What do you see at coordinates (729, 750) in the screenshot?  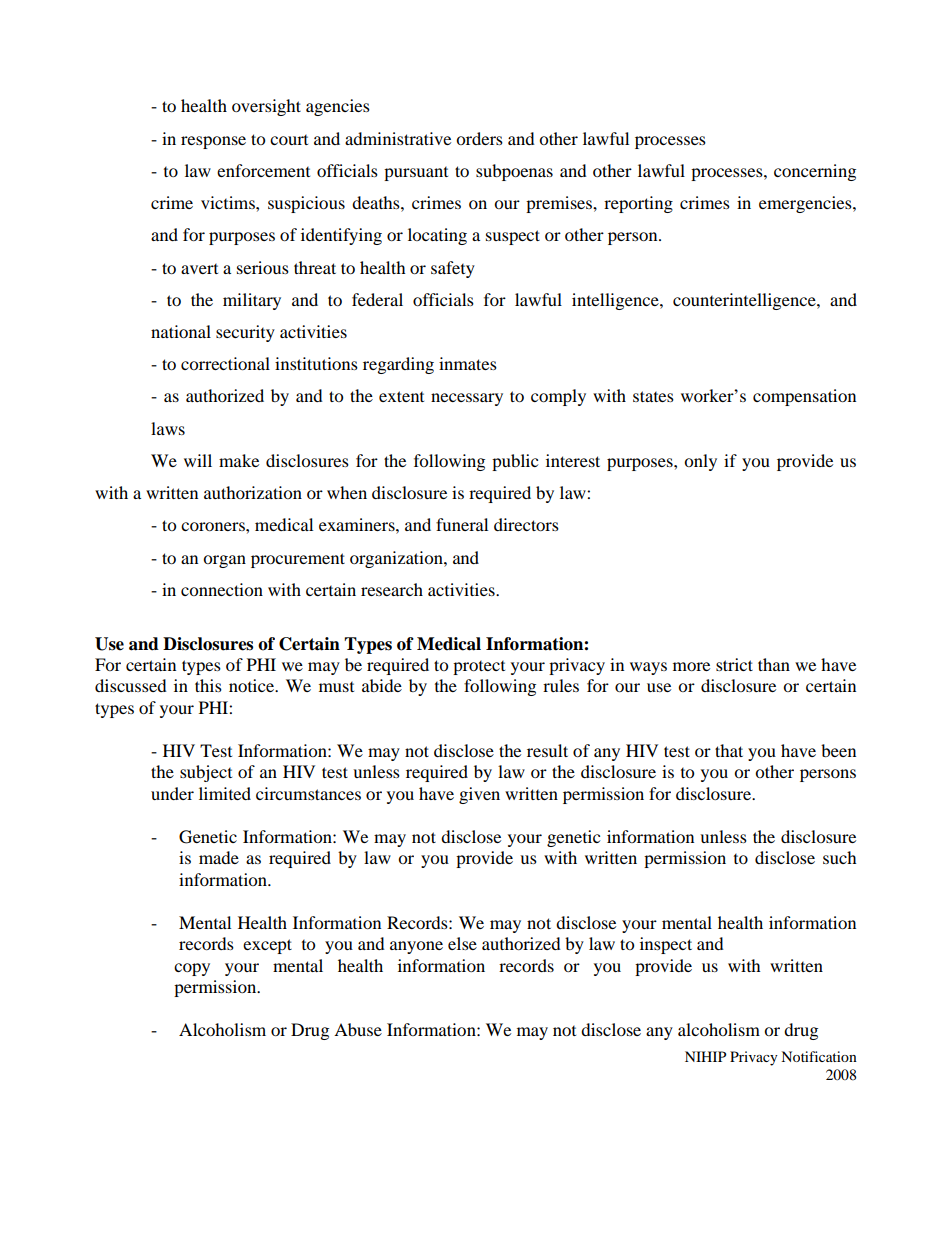 I see `that` at bounding box center [729, 750].
